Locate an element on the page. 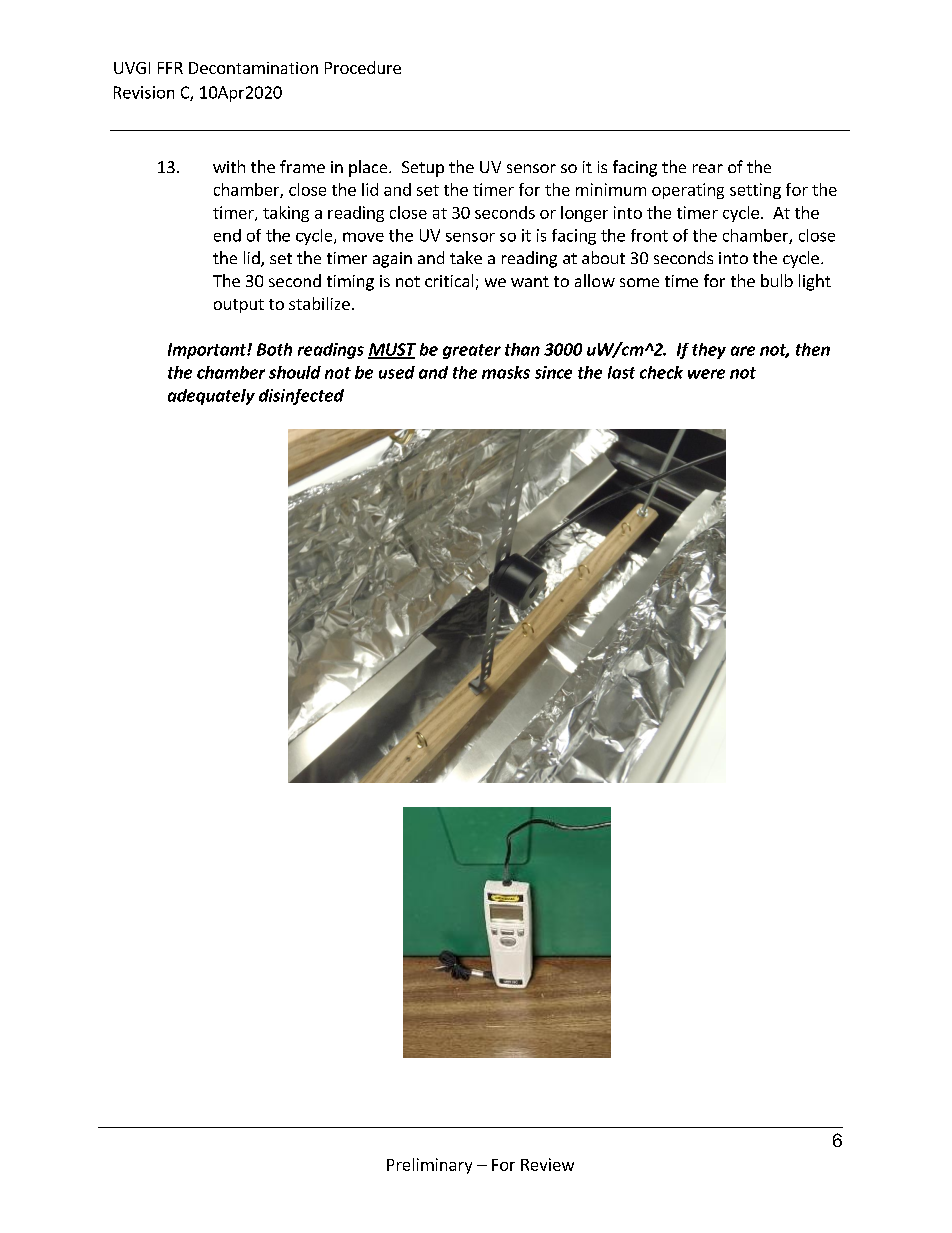  adequately is located at coordinates (211, 397).
